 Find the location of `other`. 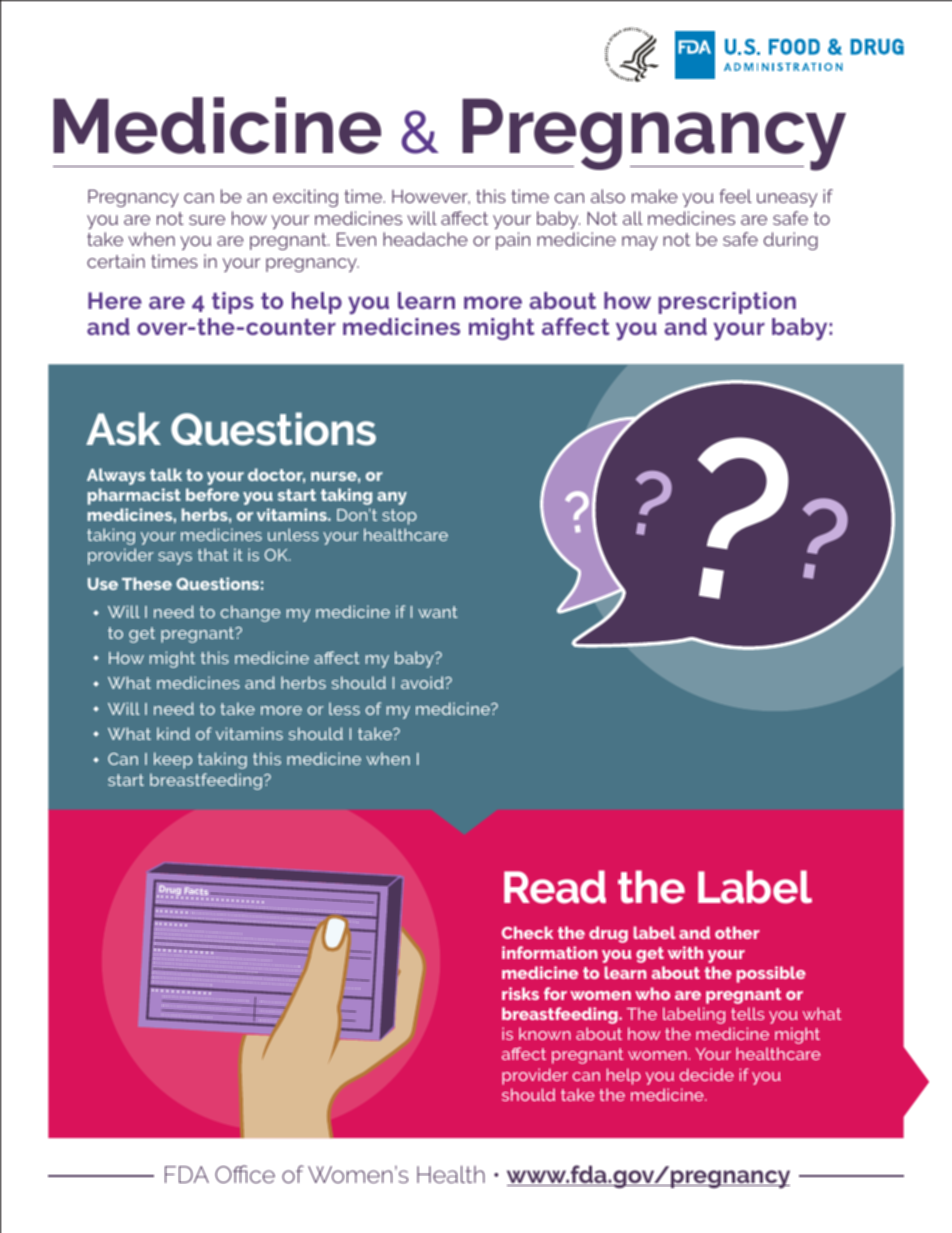

other is located at coordinates (737, 932).
